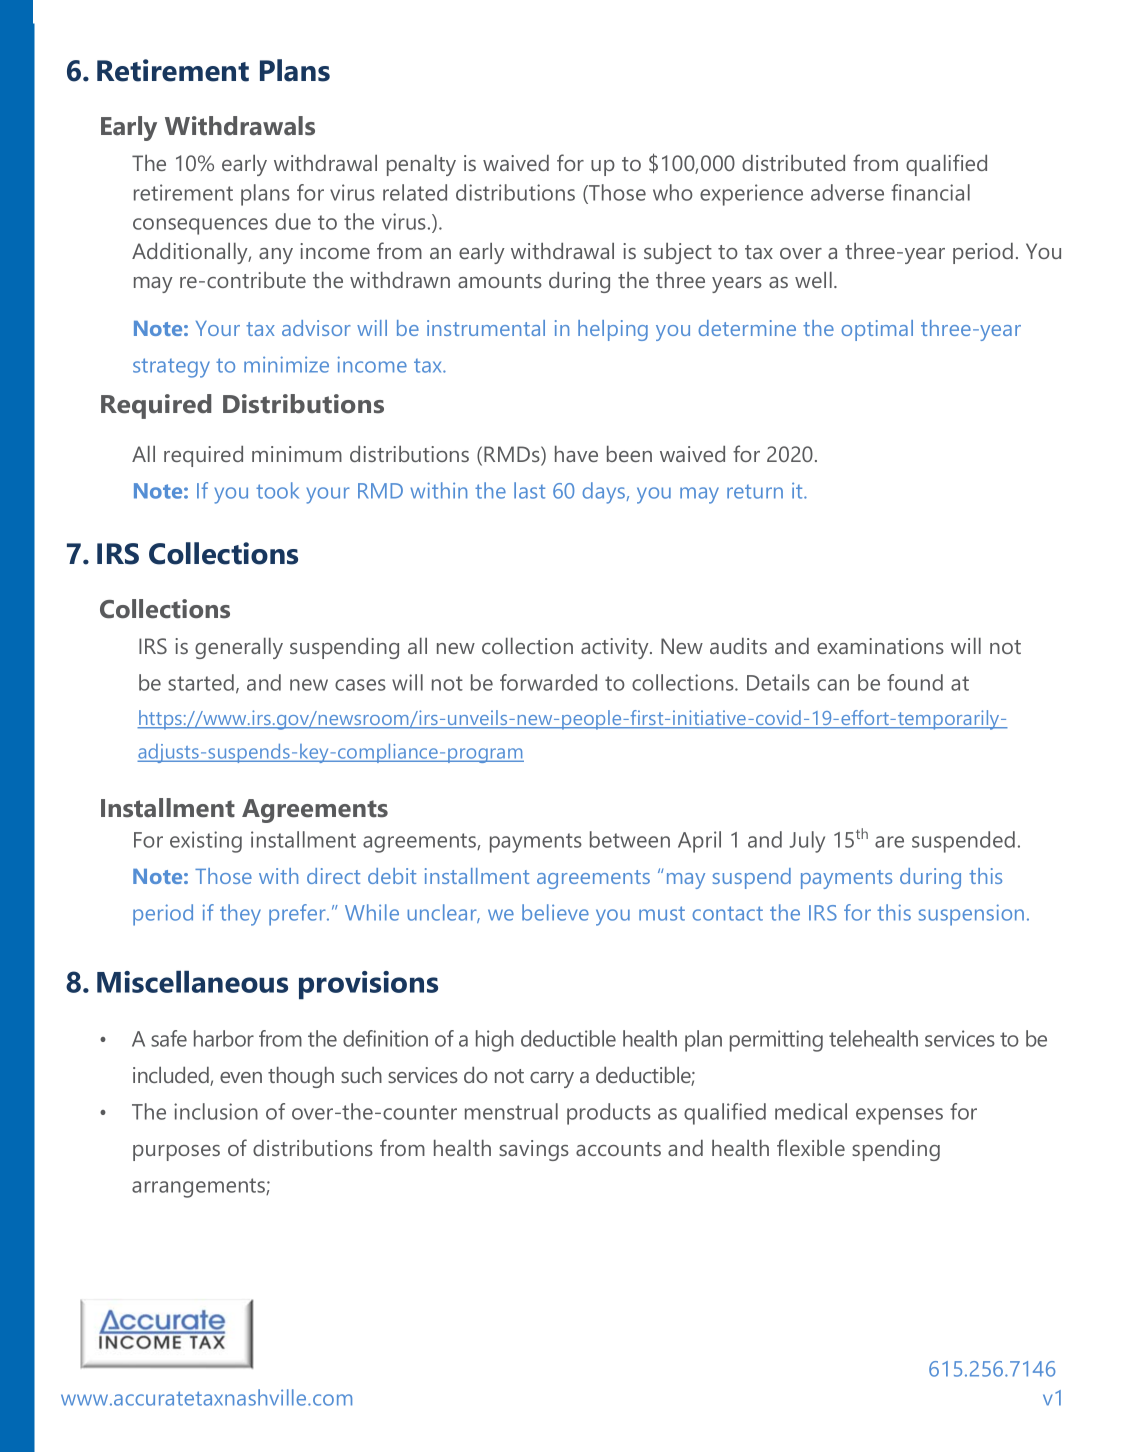 This image has height=1452, width=1122. I want to click on who, so click(673, 192).
